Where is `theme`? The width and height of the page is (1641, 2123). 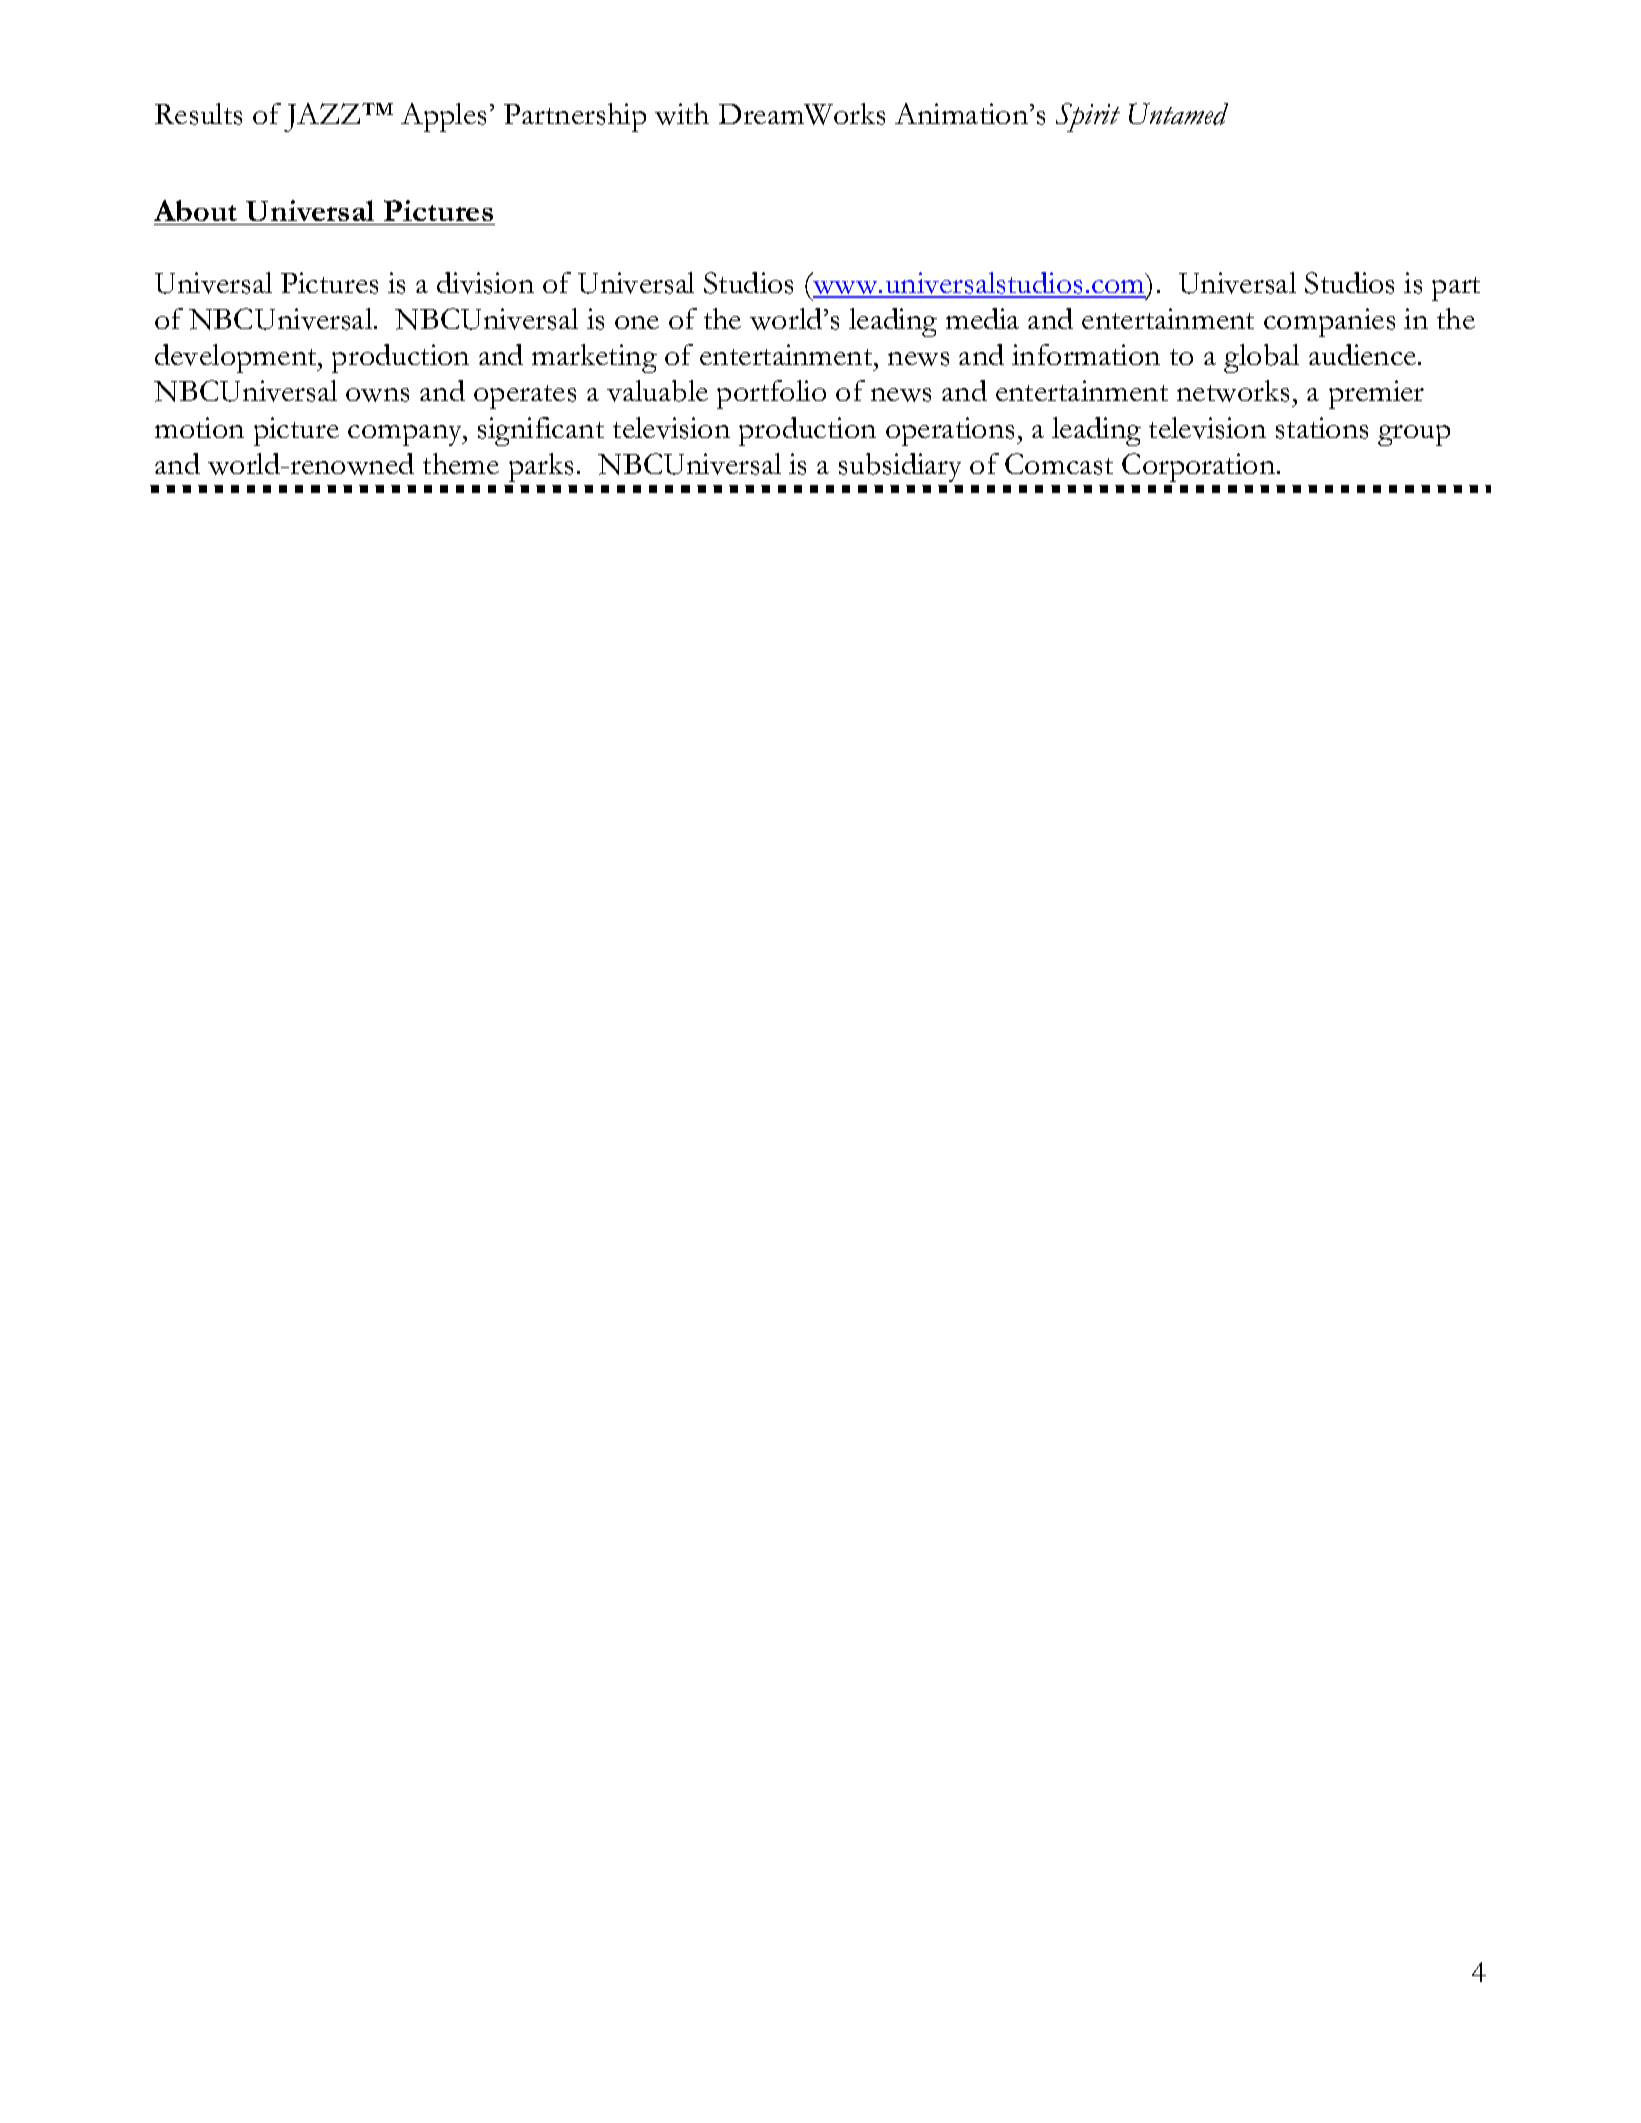 theme is located at coordinates (461, 463).
